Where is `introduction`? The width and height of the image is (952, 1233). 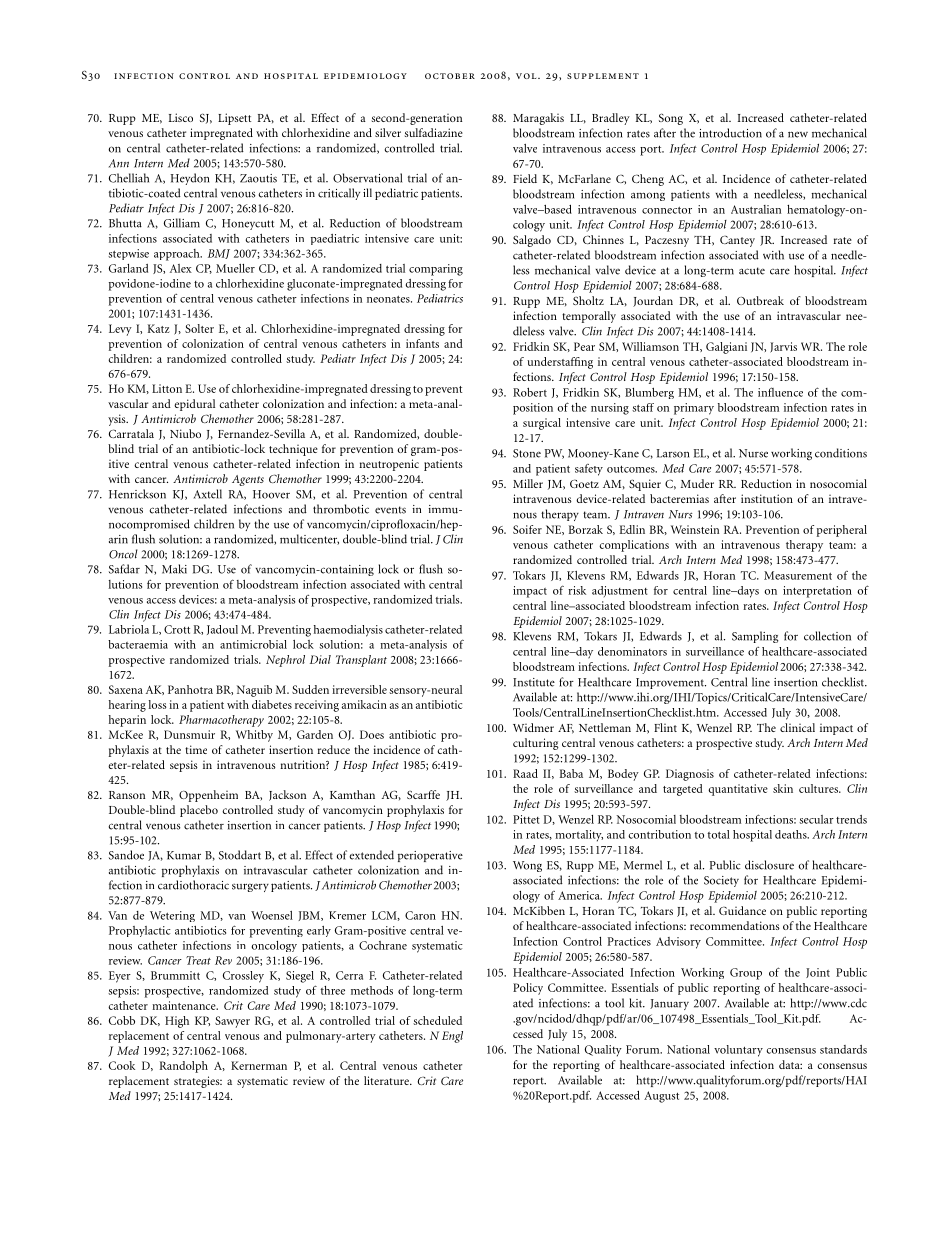
introduction is located at coordinates (730, 133).
